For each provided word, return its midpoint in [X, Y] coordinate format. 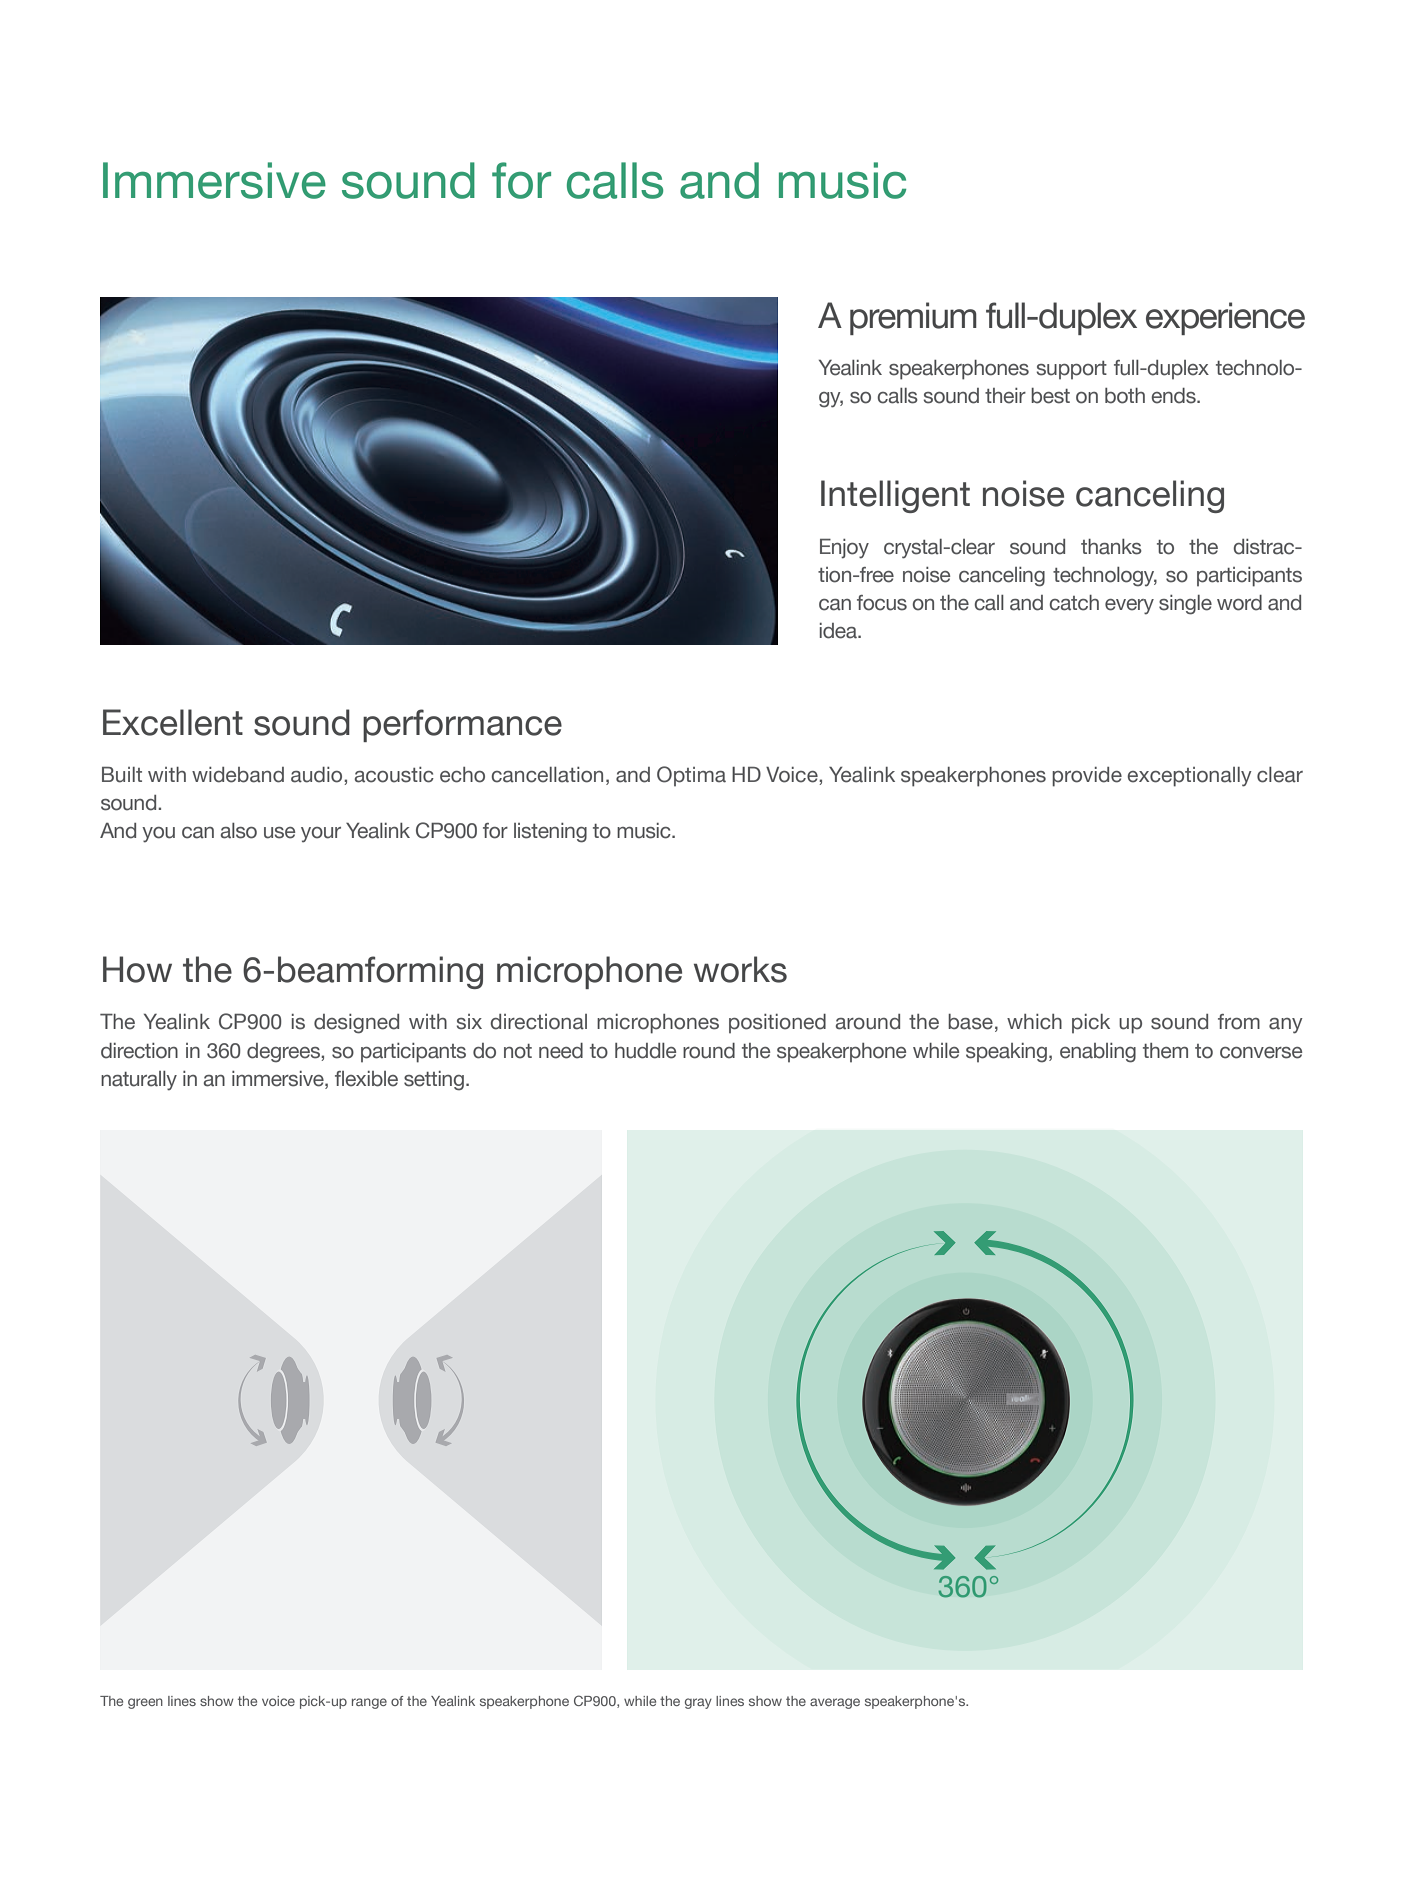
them [1165, 1051]
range [369, 1703]
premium [913, 318]
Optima [691, 776]
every [1129, 607]
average [835, 1703]
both [1125, 396]
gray [698, 1703]
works [740, 969]
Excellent [173, 722]
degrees [284, 1053]
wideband [238, 775]
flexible [366, 1079]
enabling [1098, 1053]
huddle [645, 1051]
